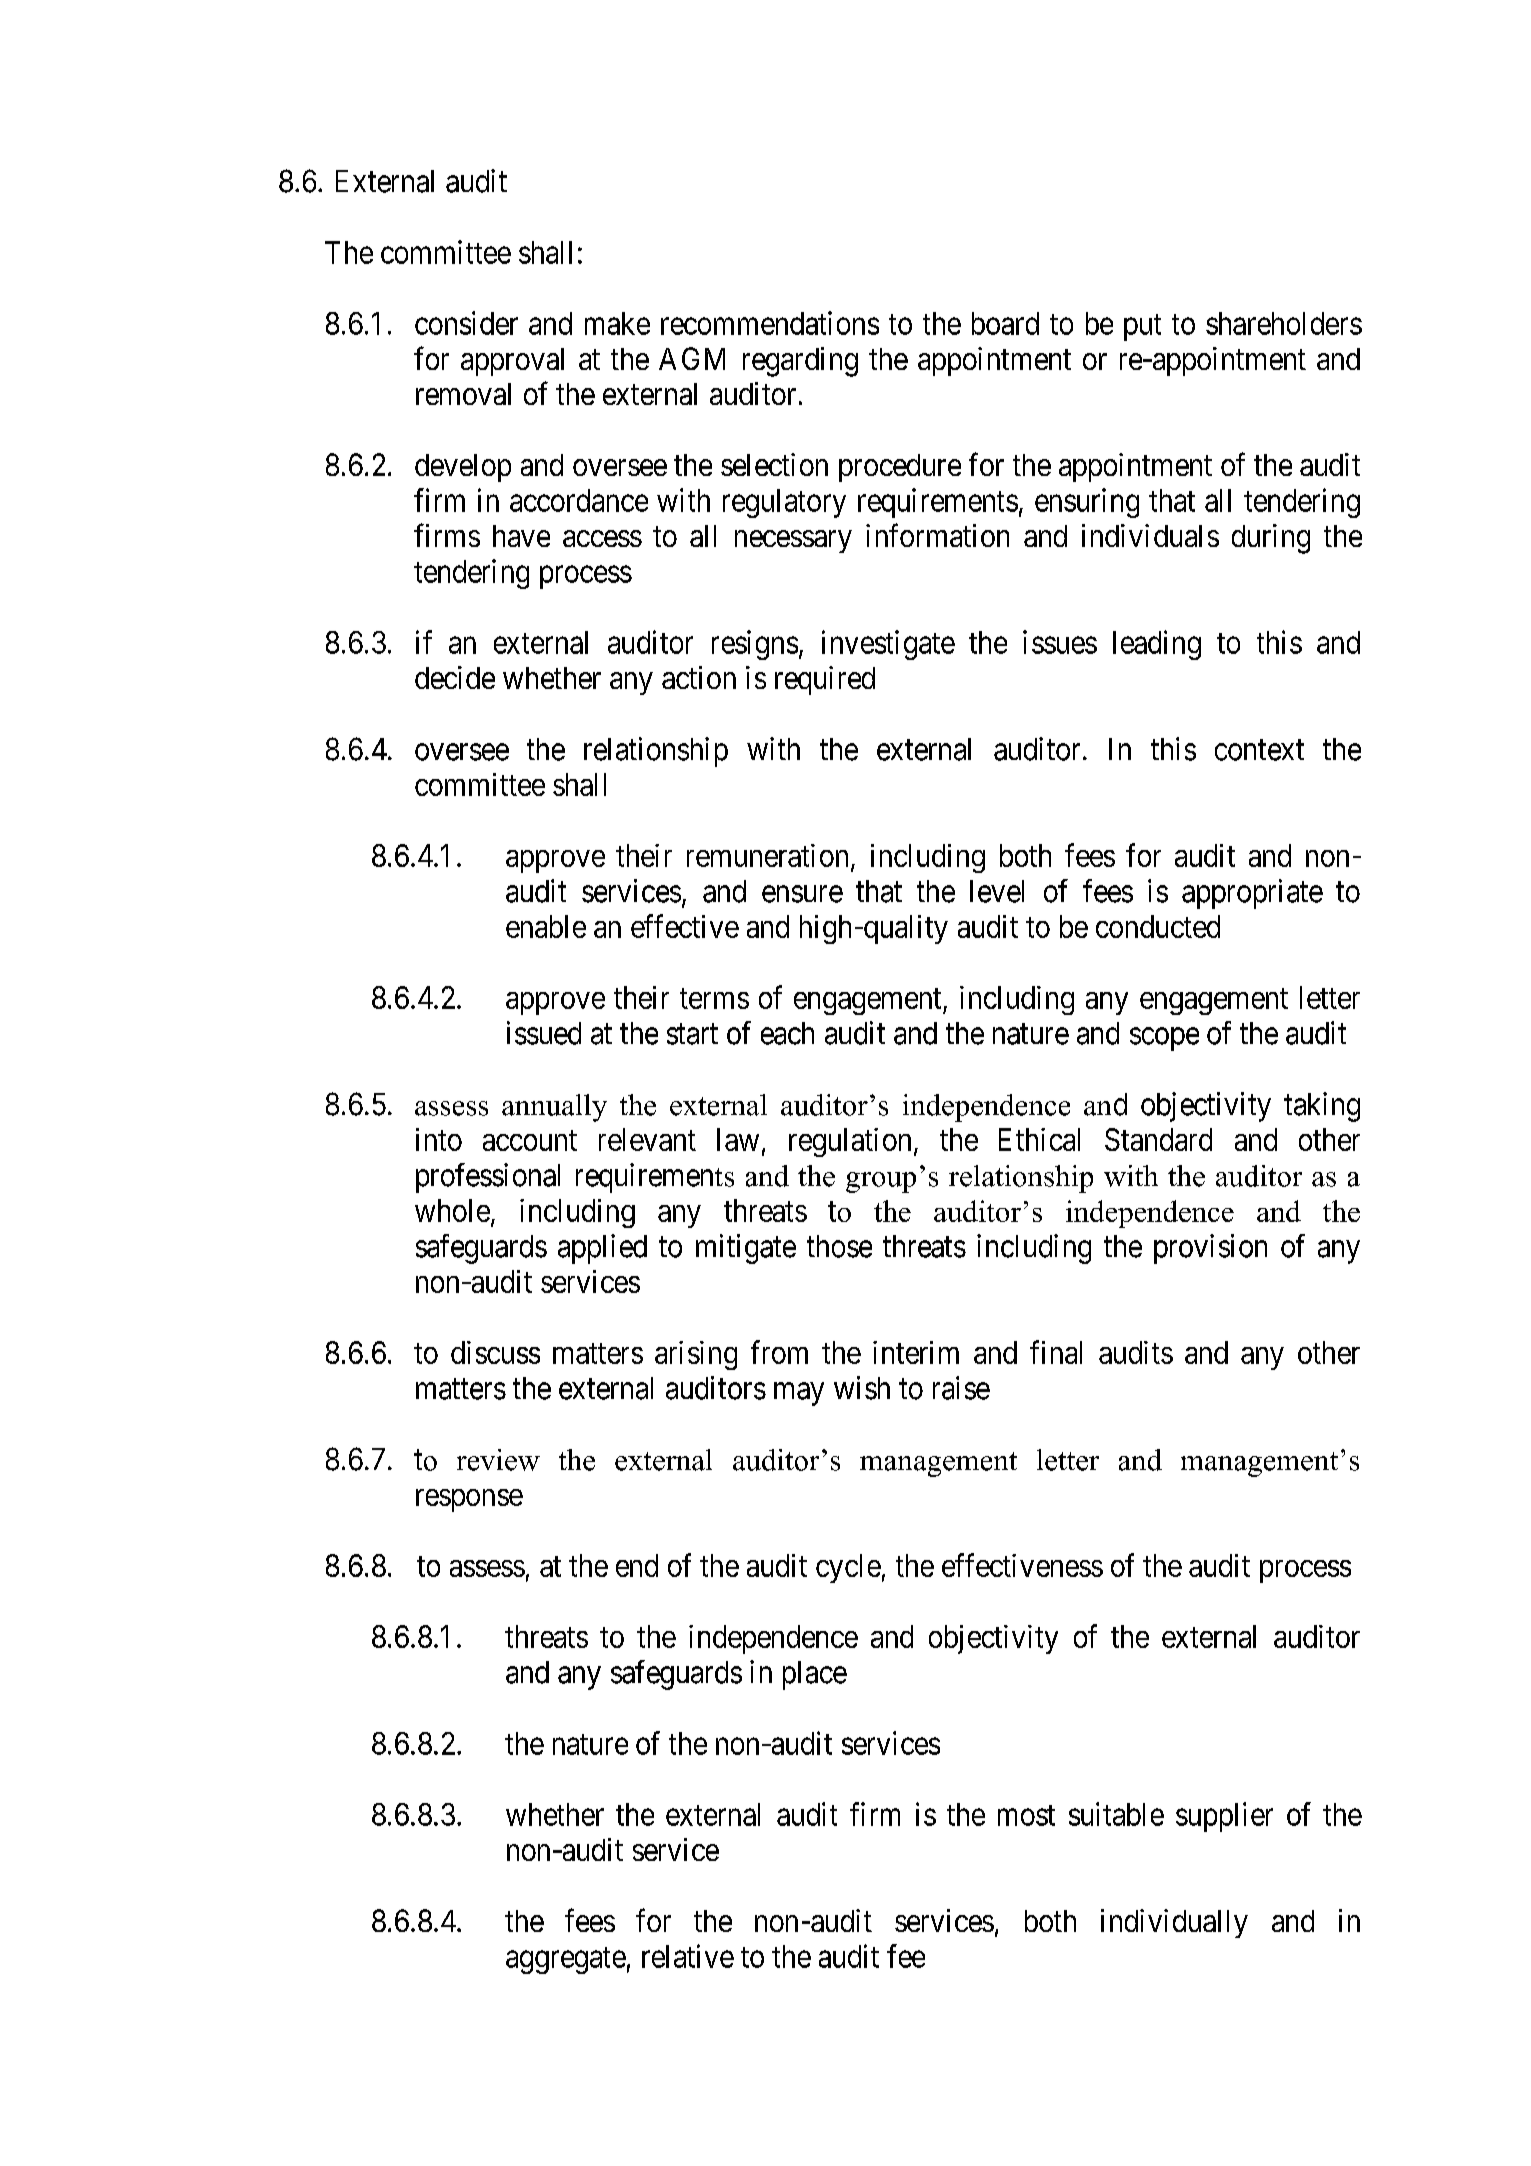 The width and height of the page is (1531, 2166). I want to click on aggregate, so click(566, 1960).
